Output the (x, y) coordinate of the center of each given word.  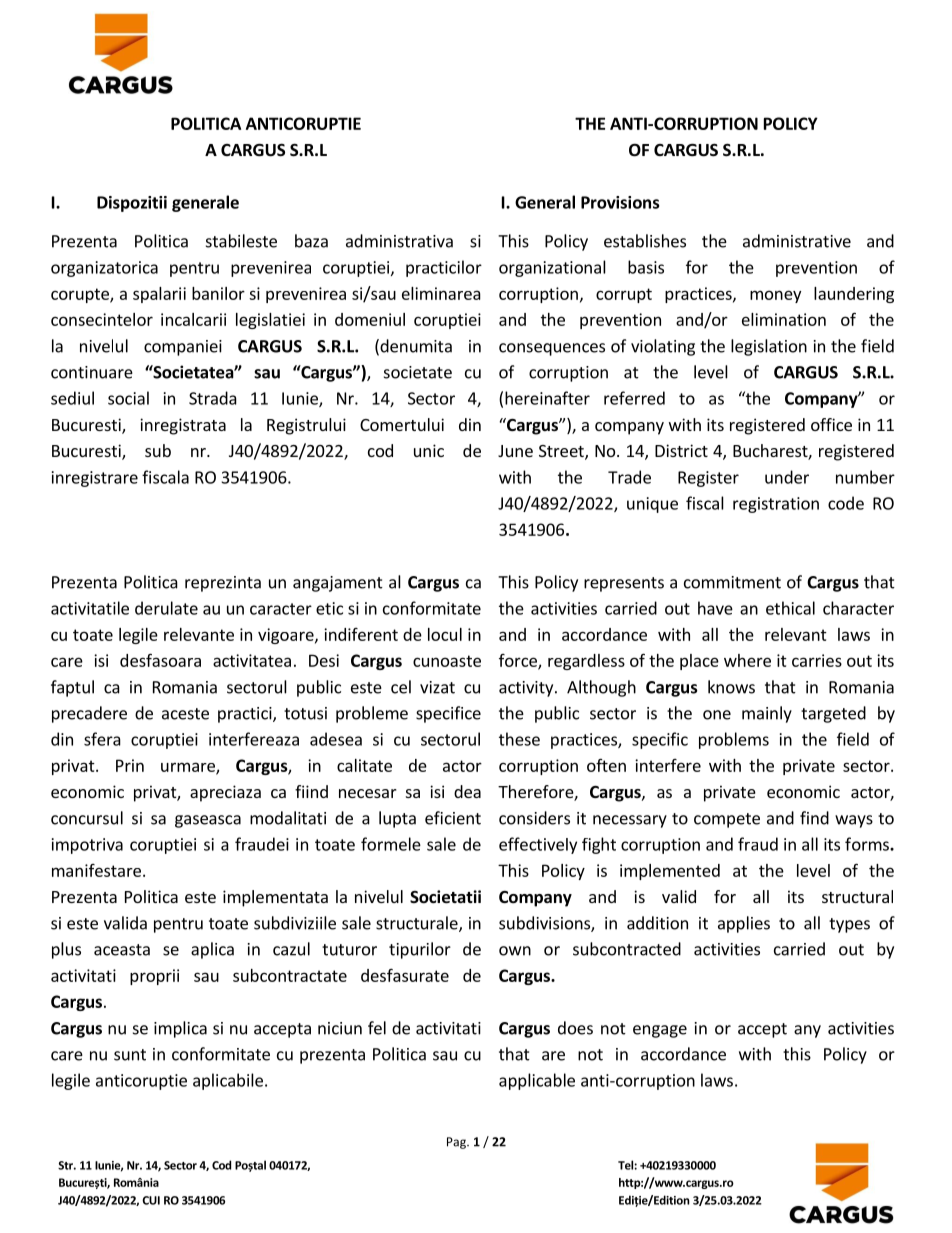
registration (776, 505)
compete (727, 820)
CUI (151, 1200)
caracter (281, 609)
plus (66, 950)
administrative (797, 241)
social (128, 398)
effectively (538, 845)
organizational (552, 268)
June (515, 451)
